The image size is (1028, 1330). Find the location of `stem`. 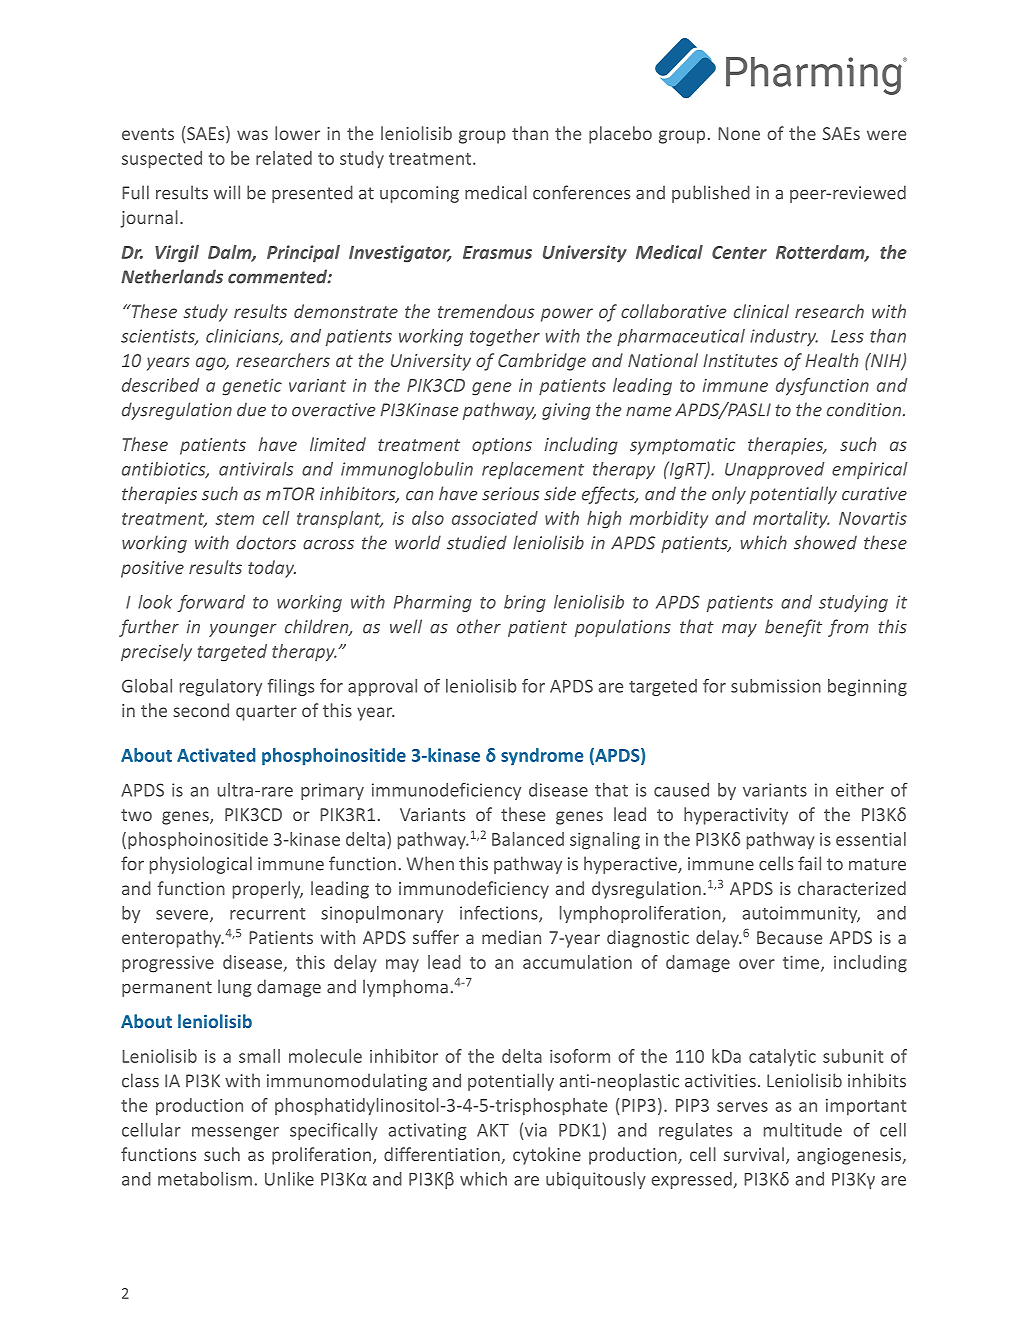

stem is located at coordinates (234, 519).
